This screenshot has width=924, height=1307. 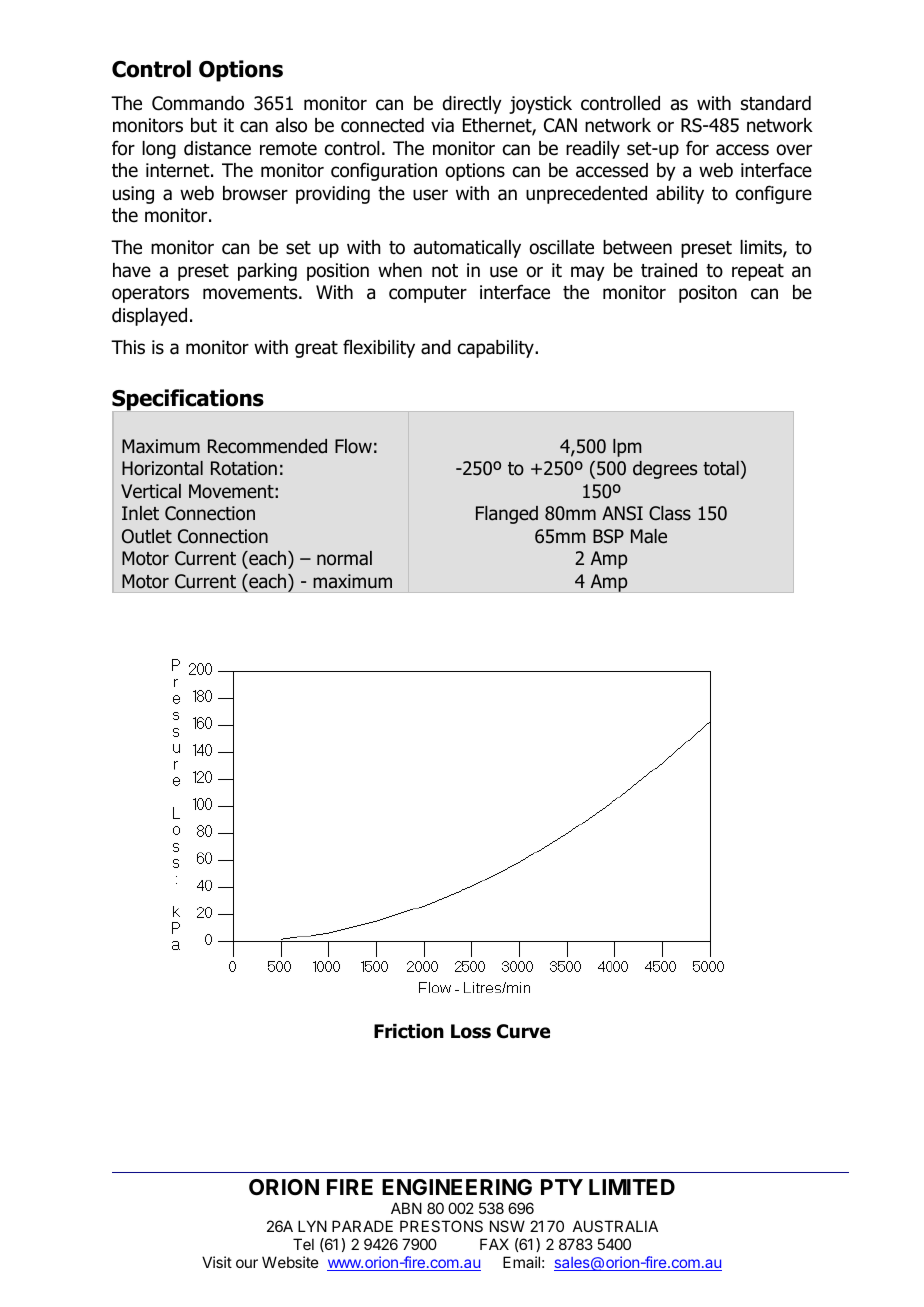 I want to click on LIMITED, so click(x=632, y=1187).
